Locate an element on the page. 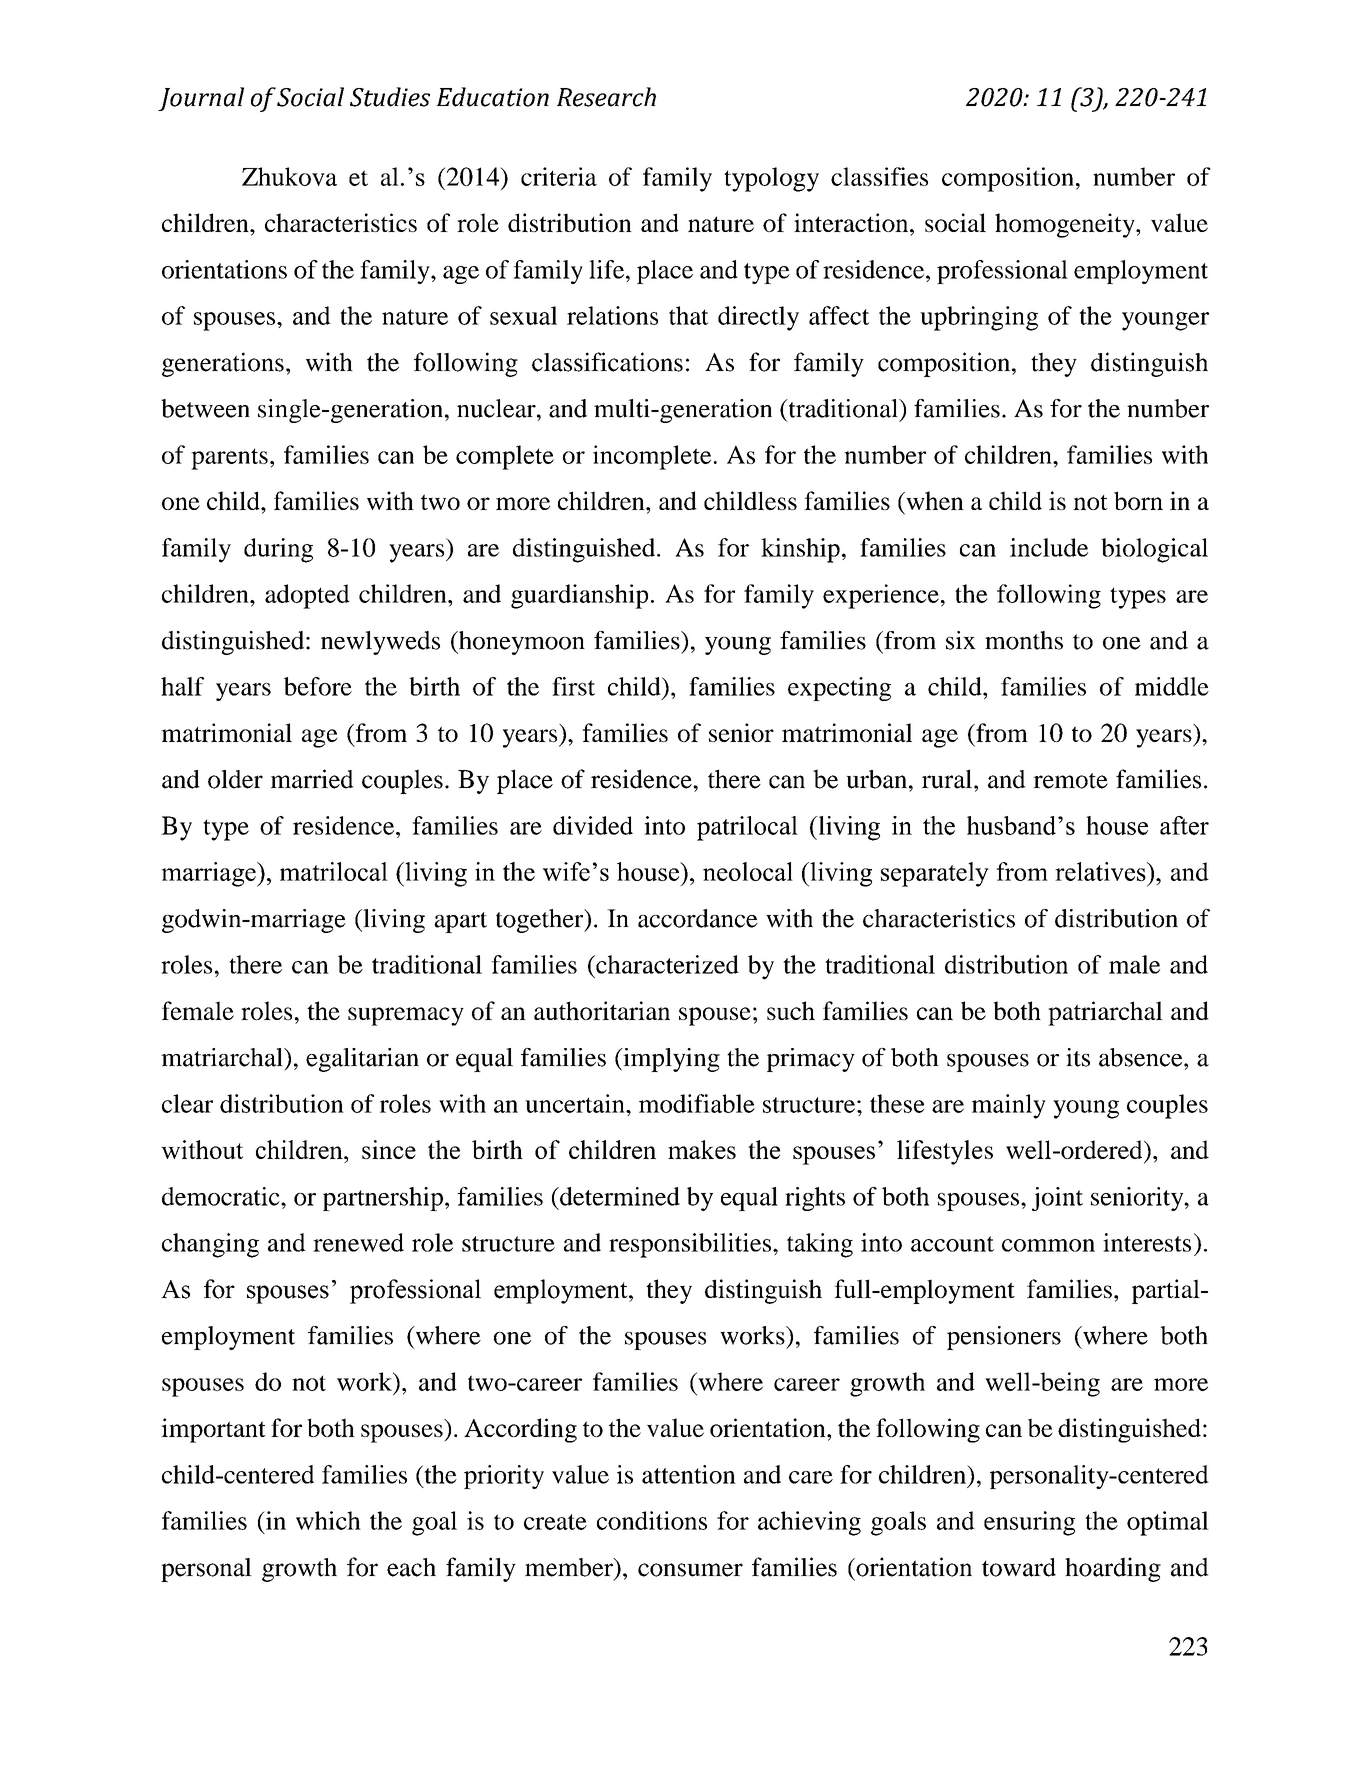  homogeneity is located at coordinates (1066, 225).
